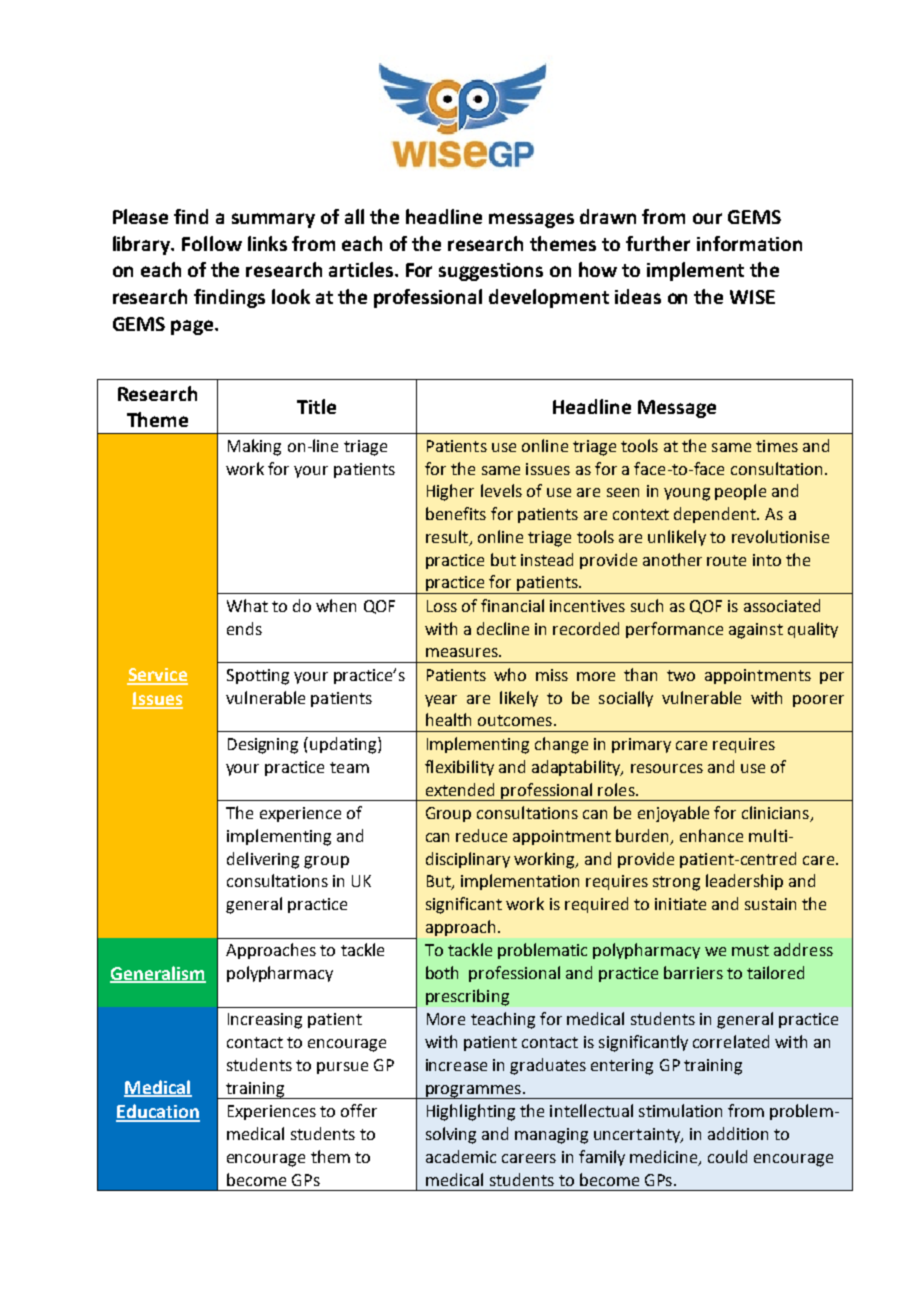 The image size is (924, 1308). Describe the element at coordinates (749, 243) in the image. I see `information` at that location.
